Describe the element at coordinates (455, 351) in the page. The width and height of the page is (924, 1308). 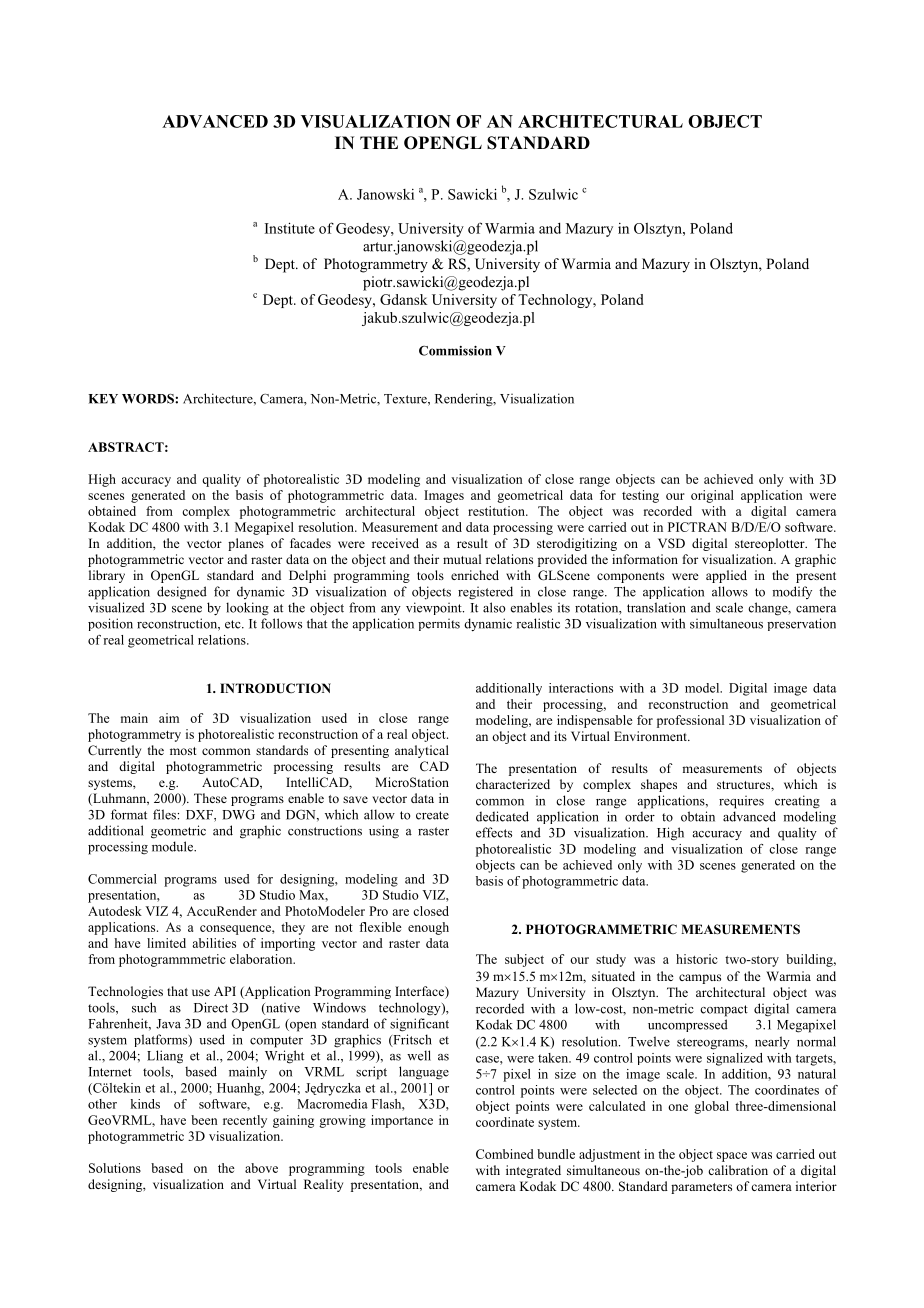
I see `Commission` at that location.
